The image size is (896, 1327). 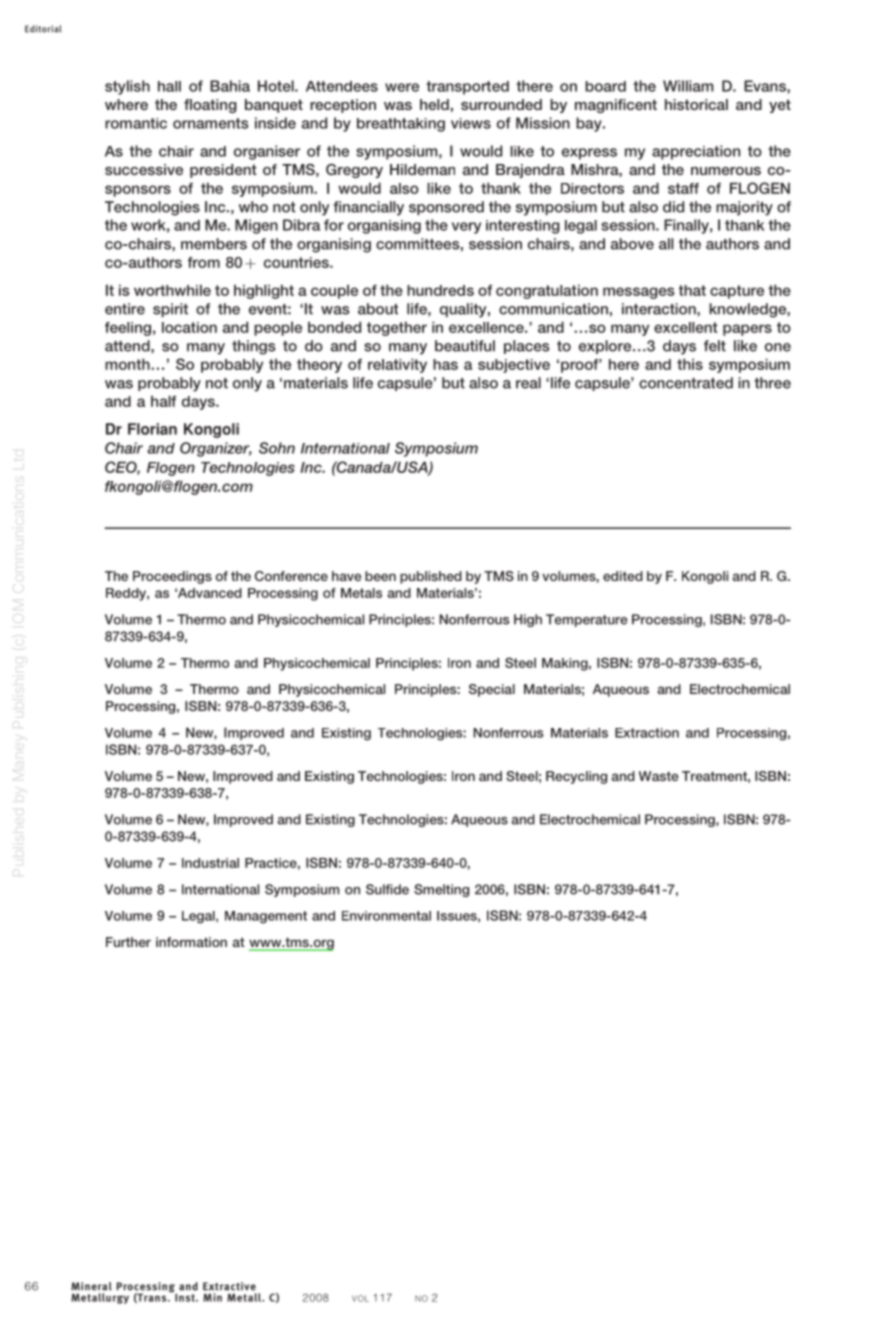 What do you see at coordinates (387, 889) in the screenshot?
I see `Sulfide` at bounding box center [387, 889].
